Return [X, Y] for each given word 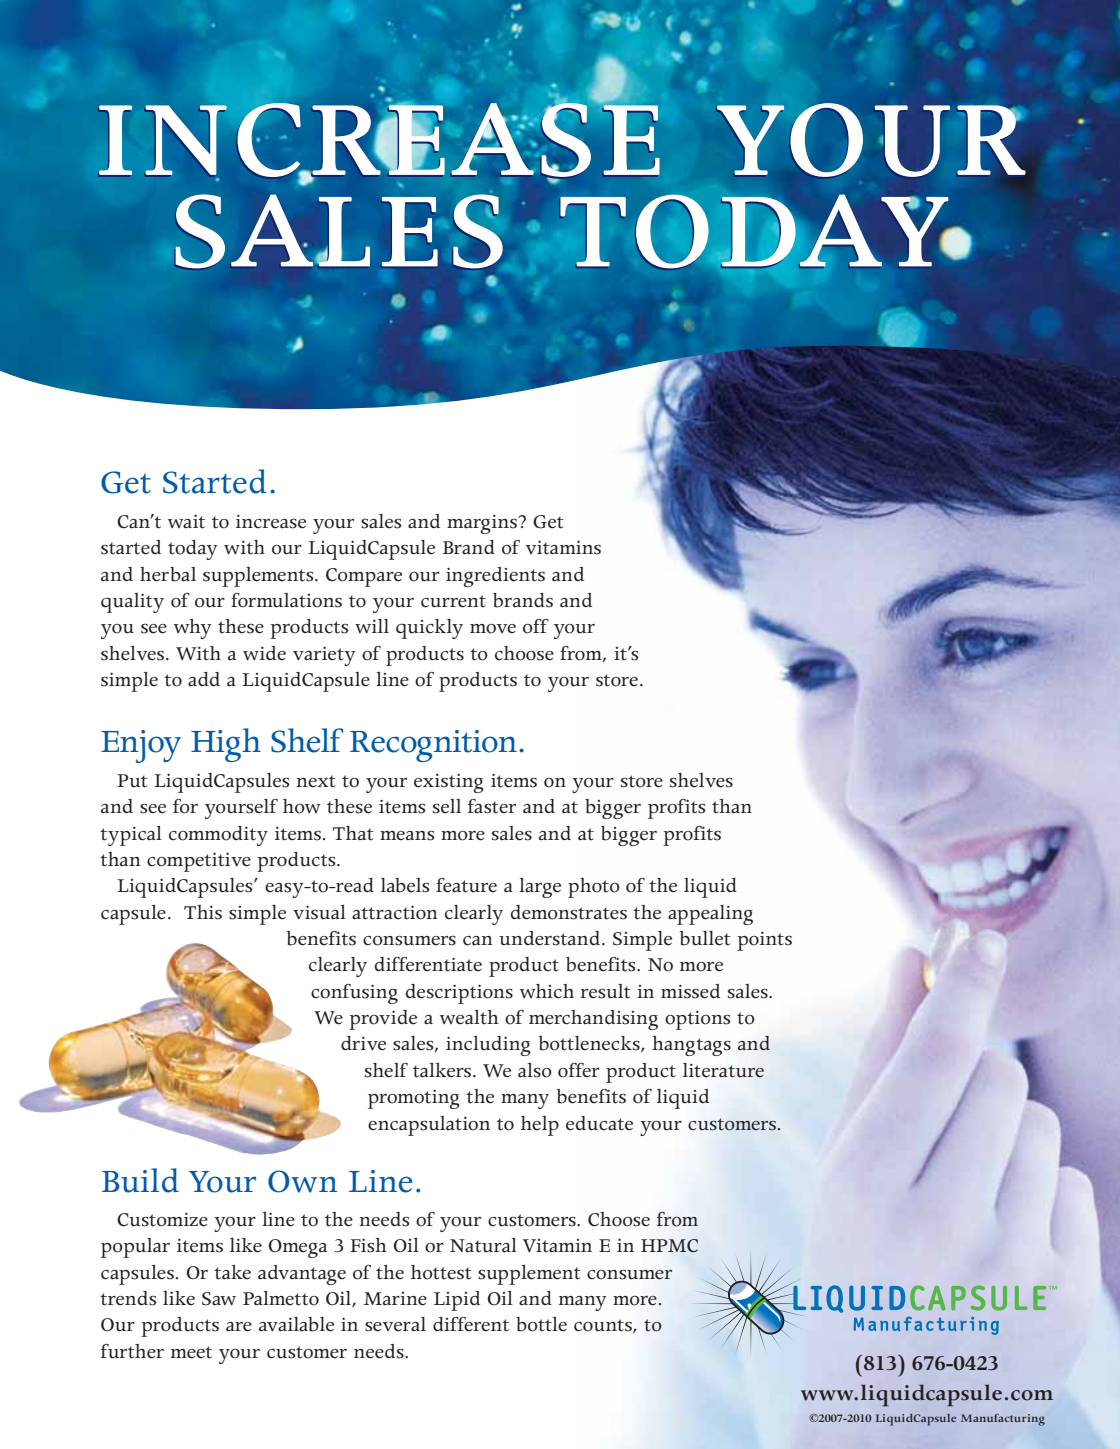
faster [492, 806]
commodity [218, 836]
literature [723, 1070]
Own [303, 1181]
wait [186, 522]
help [540, 1126]
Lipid [457, 1301]
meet [191, 1352]
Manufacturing [1003, 1420]
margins [483, 524]
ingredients [495, 577]
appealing [710, 915]
